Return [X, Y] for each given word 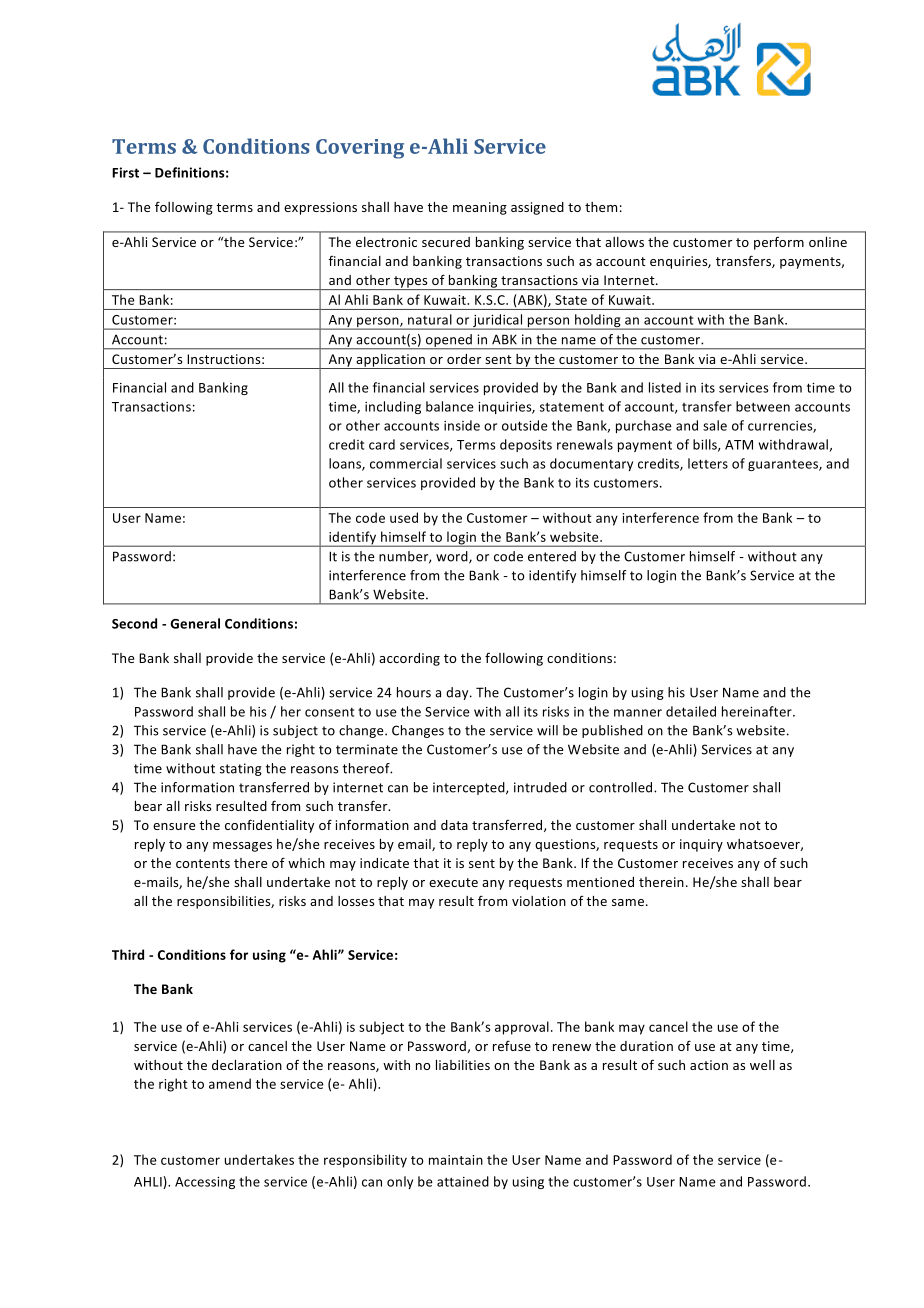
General [195, 623]
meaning [480, 208]
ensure [174, 826]
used [404, 517]
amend [230, 1083]
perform [779, 243]
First [125, 172]
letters [708, 463]
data [454, 825]
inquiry [701, 845]
